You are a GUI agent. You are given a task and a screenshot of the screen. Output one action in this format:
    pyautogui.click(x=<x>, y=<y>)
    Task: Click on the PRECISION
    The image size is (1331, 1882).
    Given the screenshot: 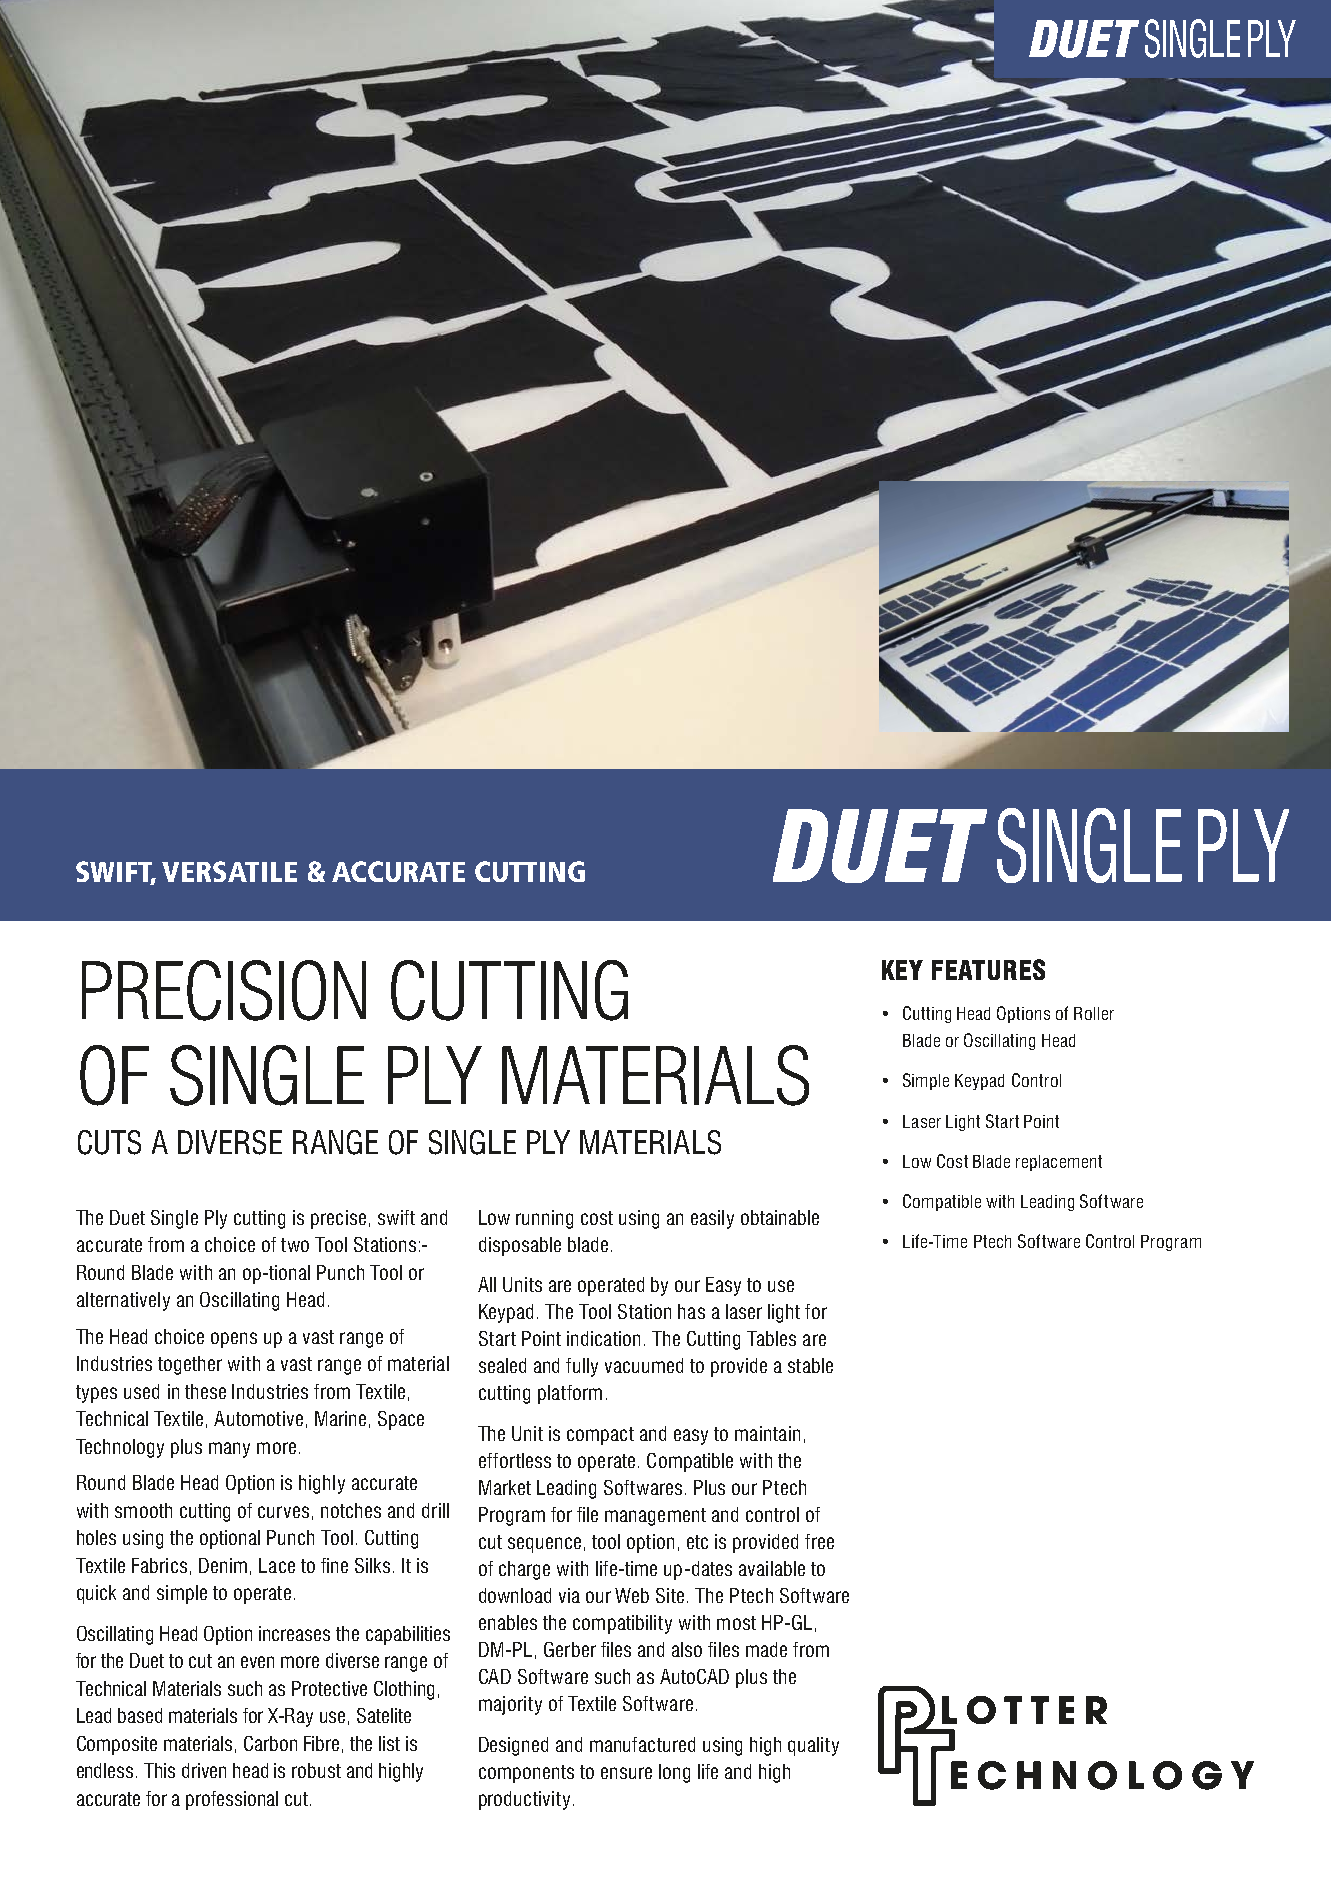 What is the action you would take?
    pyautogui.click(x=224, y=990)
